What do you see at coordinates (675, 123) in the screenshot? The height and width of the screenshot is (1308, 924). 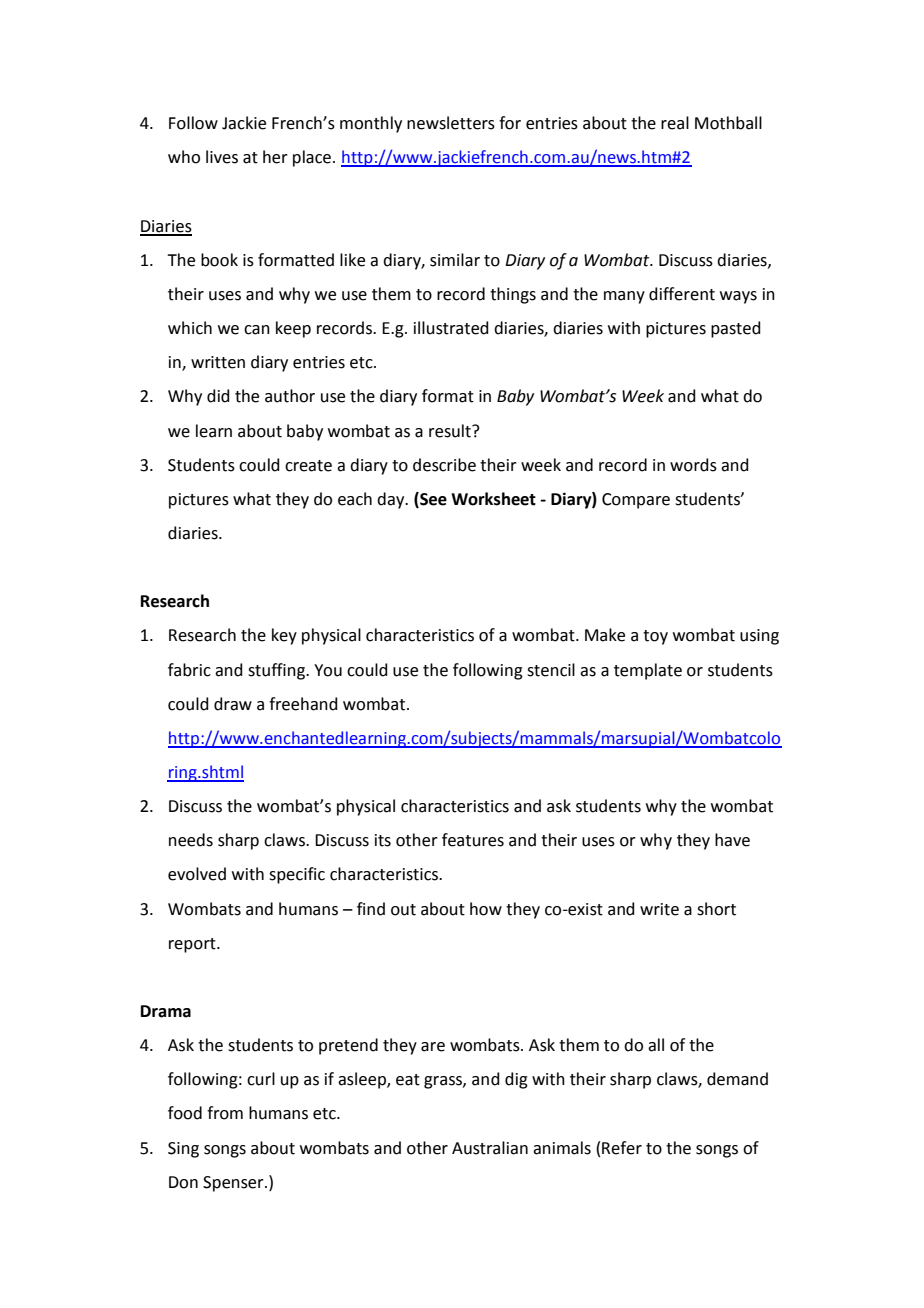 I see `real` at bounding box center [675, 123].
